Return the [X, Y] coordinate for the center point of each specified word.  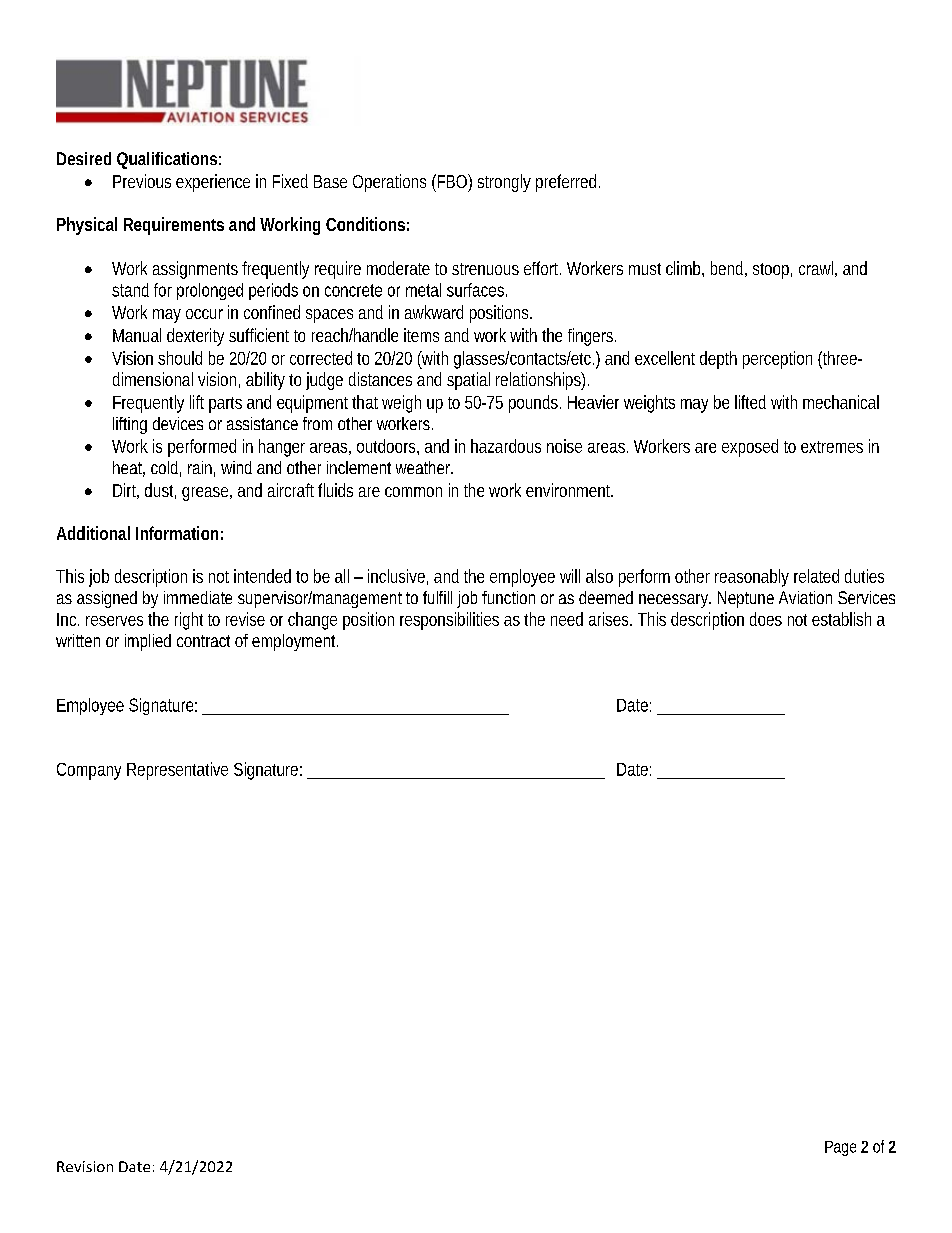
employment [295, 642]
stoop [771, 271]
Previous [142, 181]
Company [89, 771]
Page [840, 1148]
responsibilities [449, 621]
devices [178, 423]
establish [841, 619]
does [766, 619]
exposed [750, 448]
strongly [504, 183]
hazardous [506, 446]
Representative [177, 771]
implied [148, 642]
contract [203, 641]
